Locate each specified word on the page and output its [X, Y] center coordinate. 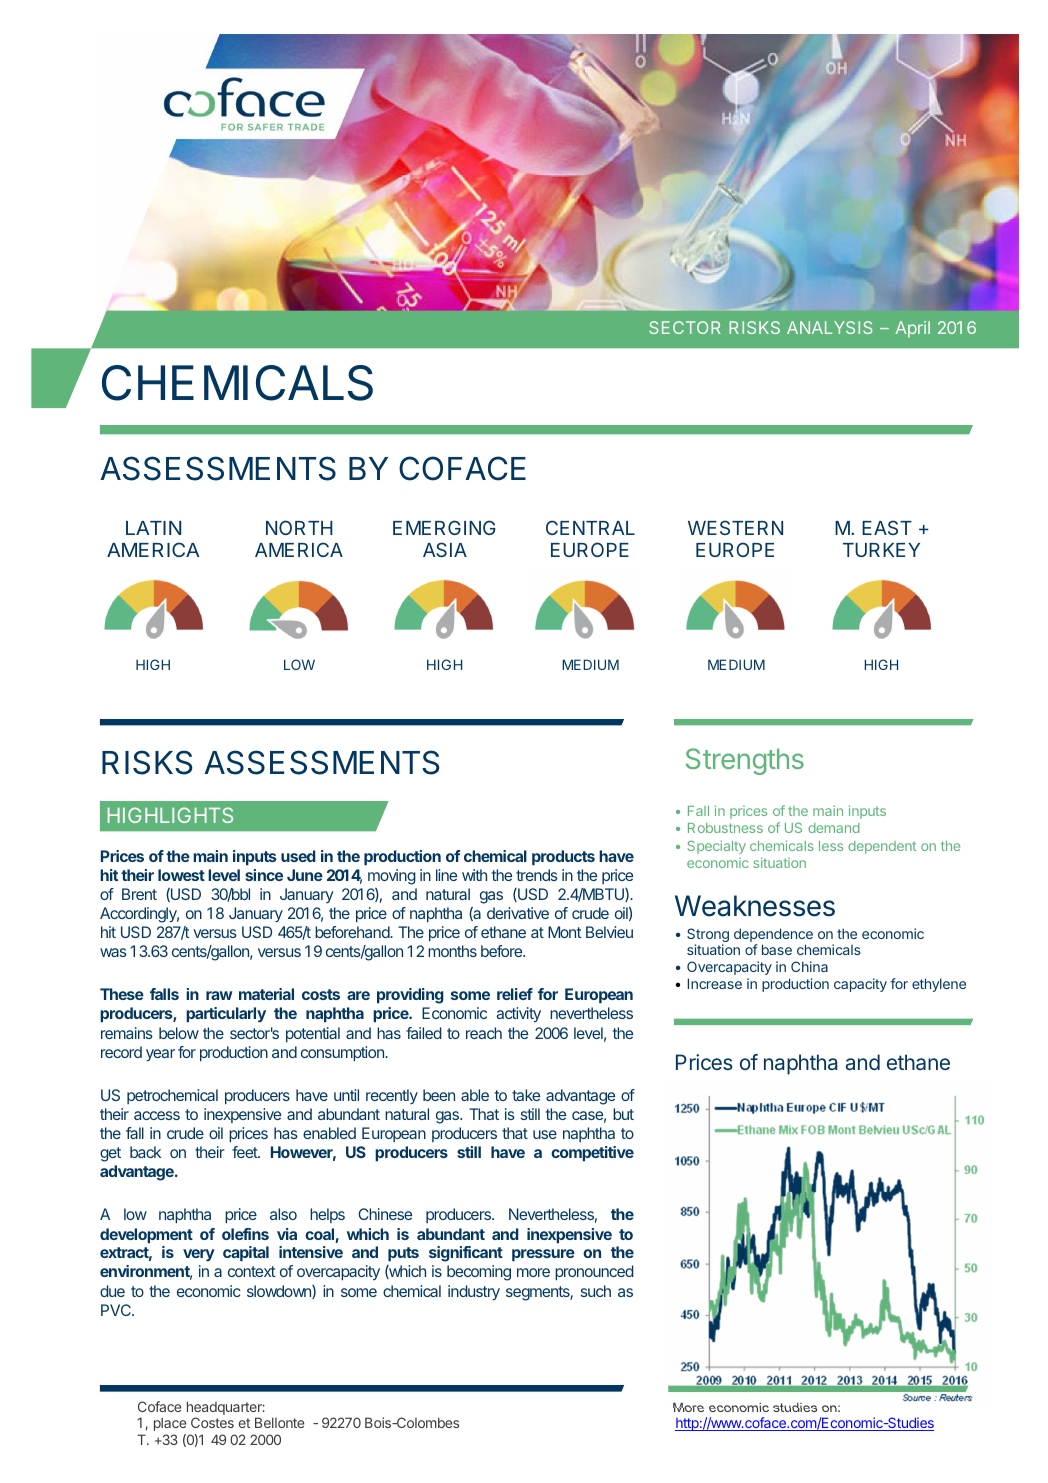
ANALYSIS [830, 327]
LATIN [153, 528]
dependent [882, 847]
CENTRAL [590, 527]
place [170, 1424]
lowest [181, 875]
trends [537, 875]
